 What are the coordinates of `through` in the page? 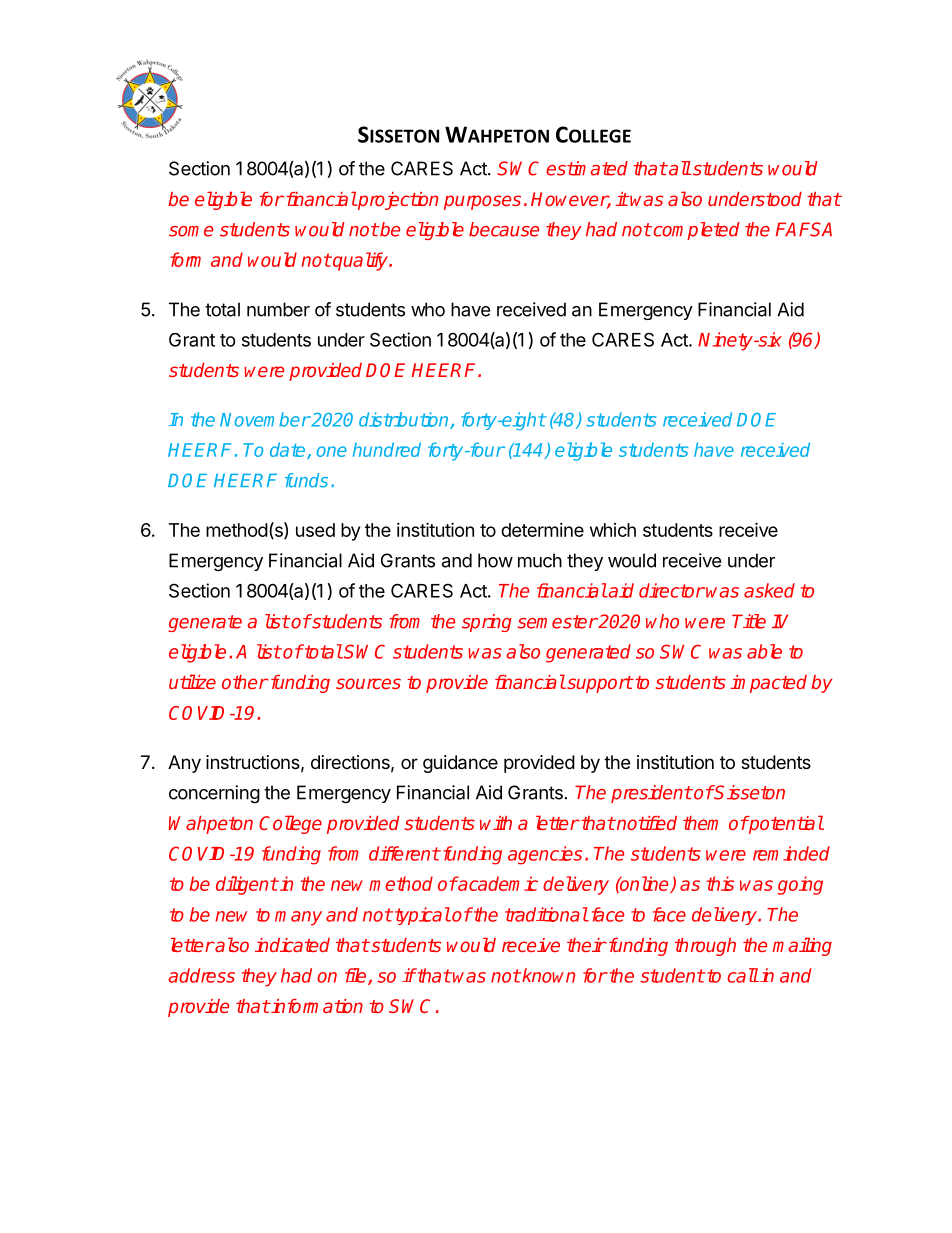 It's located at (705, 947).
